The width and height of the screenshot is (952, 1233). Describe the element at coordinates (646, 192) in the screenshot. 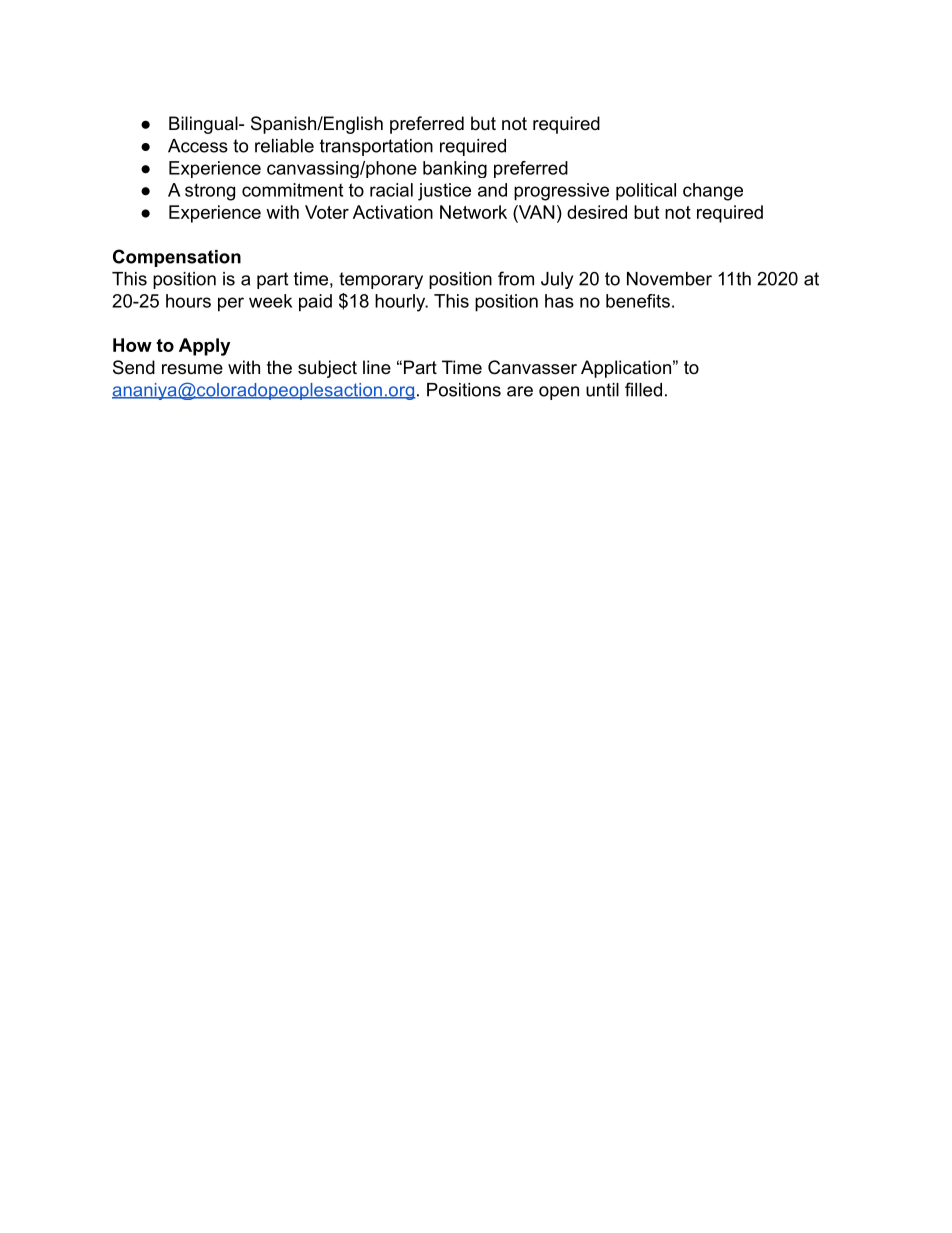

I see `political` at that location.
